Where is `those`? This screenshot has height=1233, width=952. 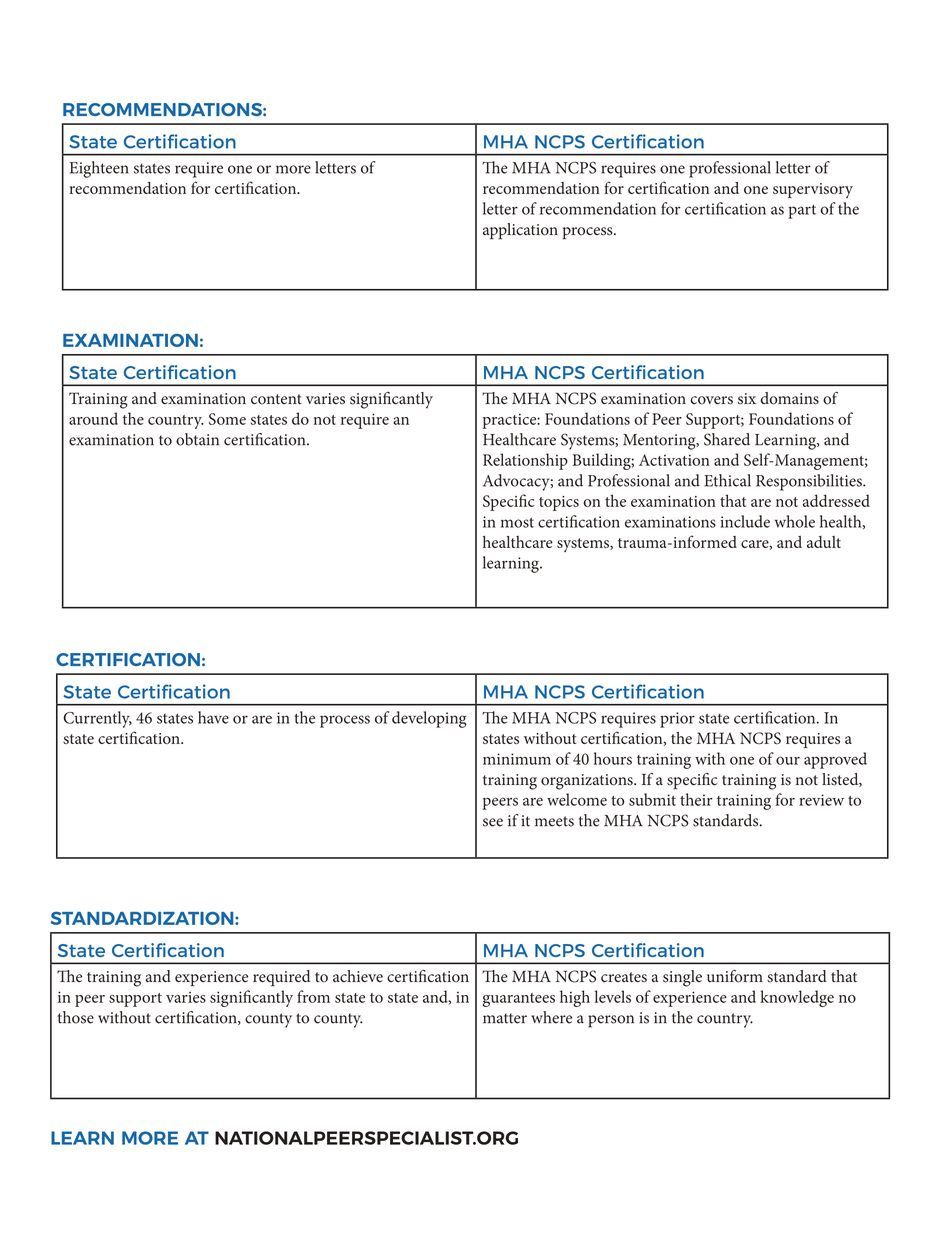
those is located at coordinates (76, 1017).
